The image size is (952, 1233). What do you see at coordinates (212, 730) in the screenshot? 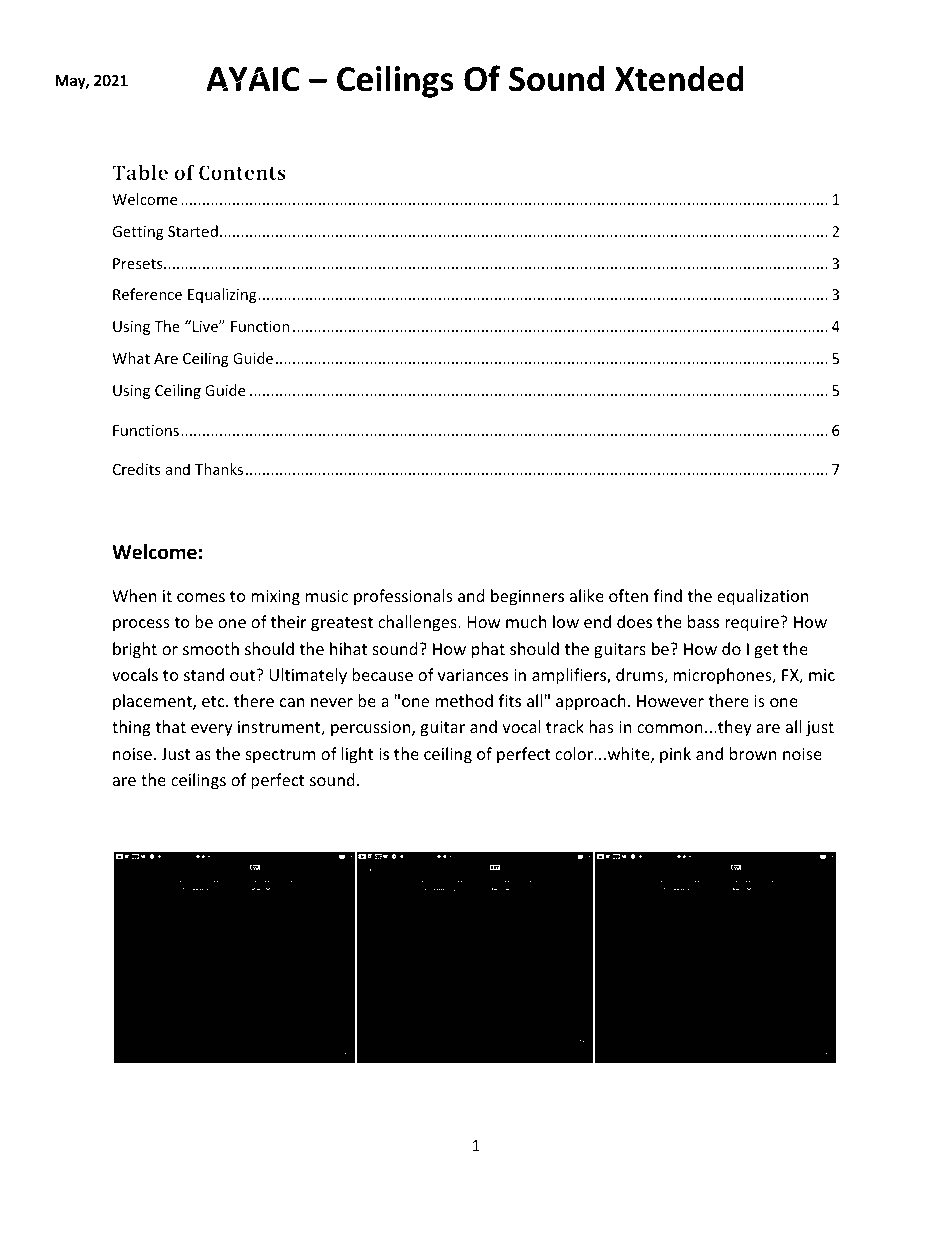
I see `every` at bounding box center [212, 730].
